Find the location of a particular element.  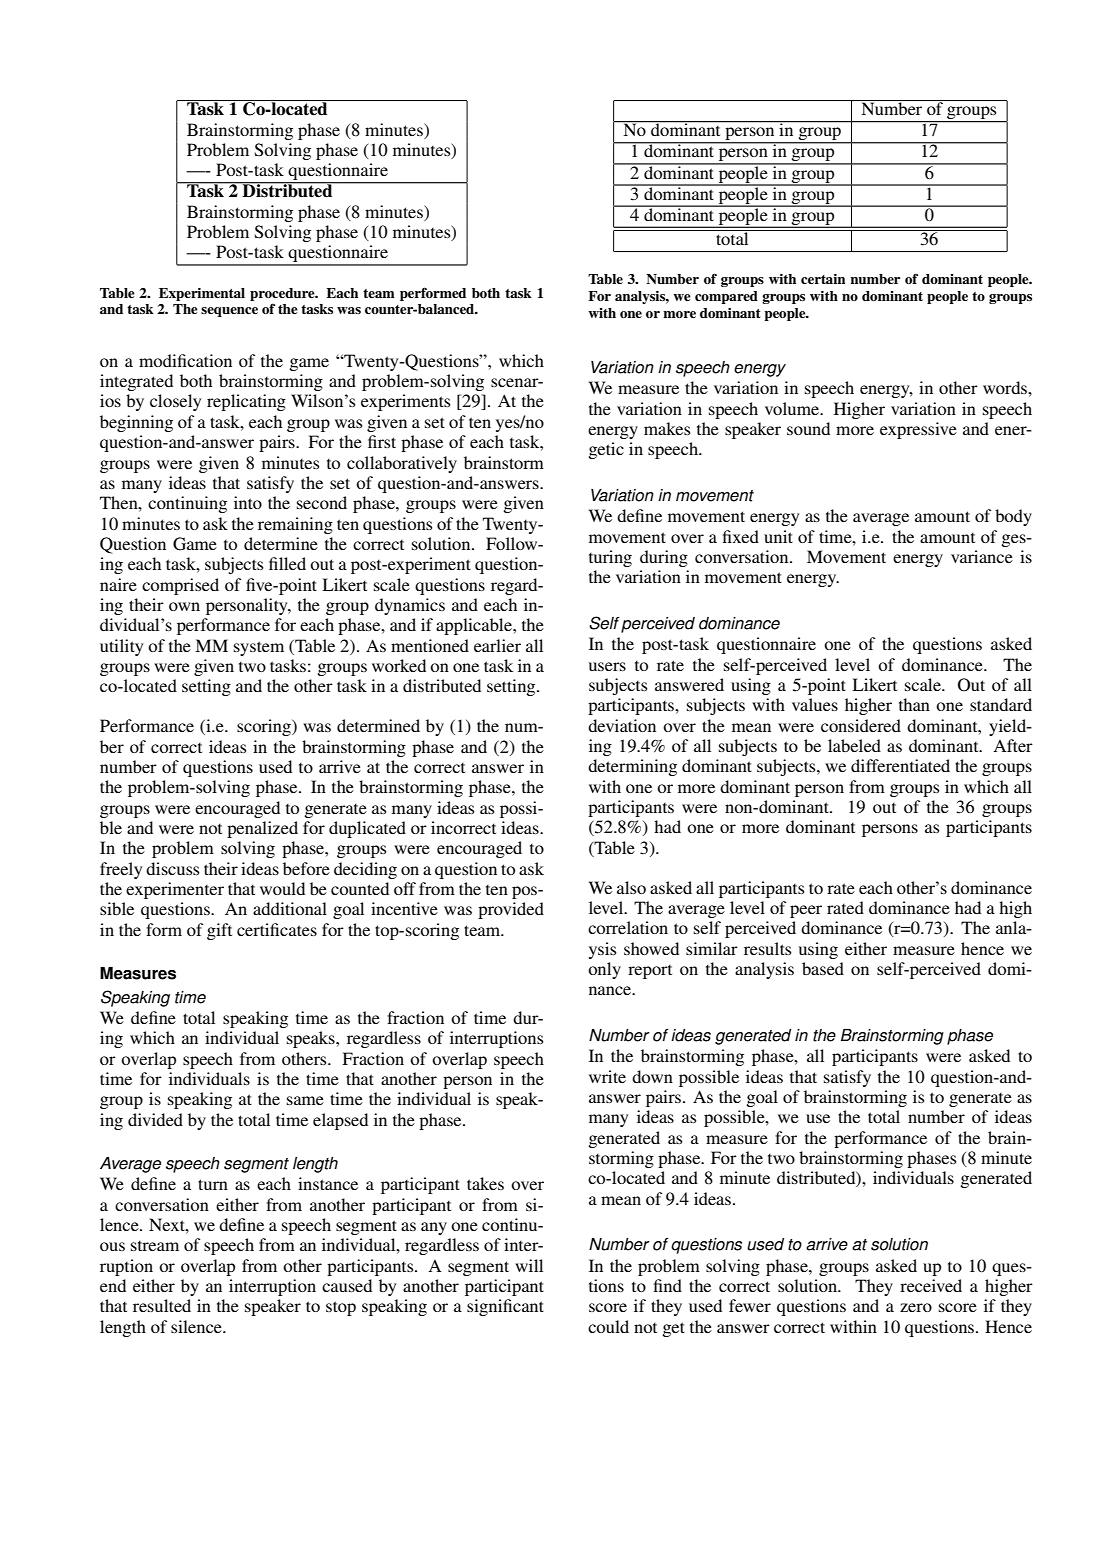

certain is located at coordinates (823, 279).
